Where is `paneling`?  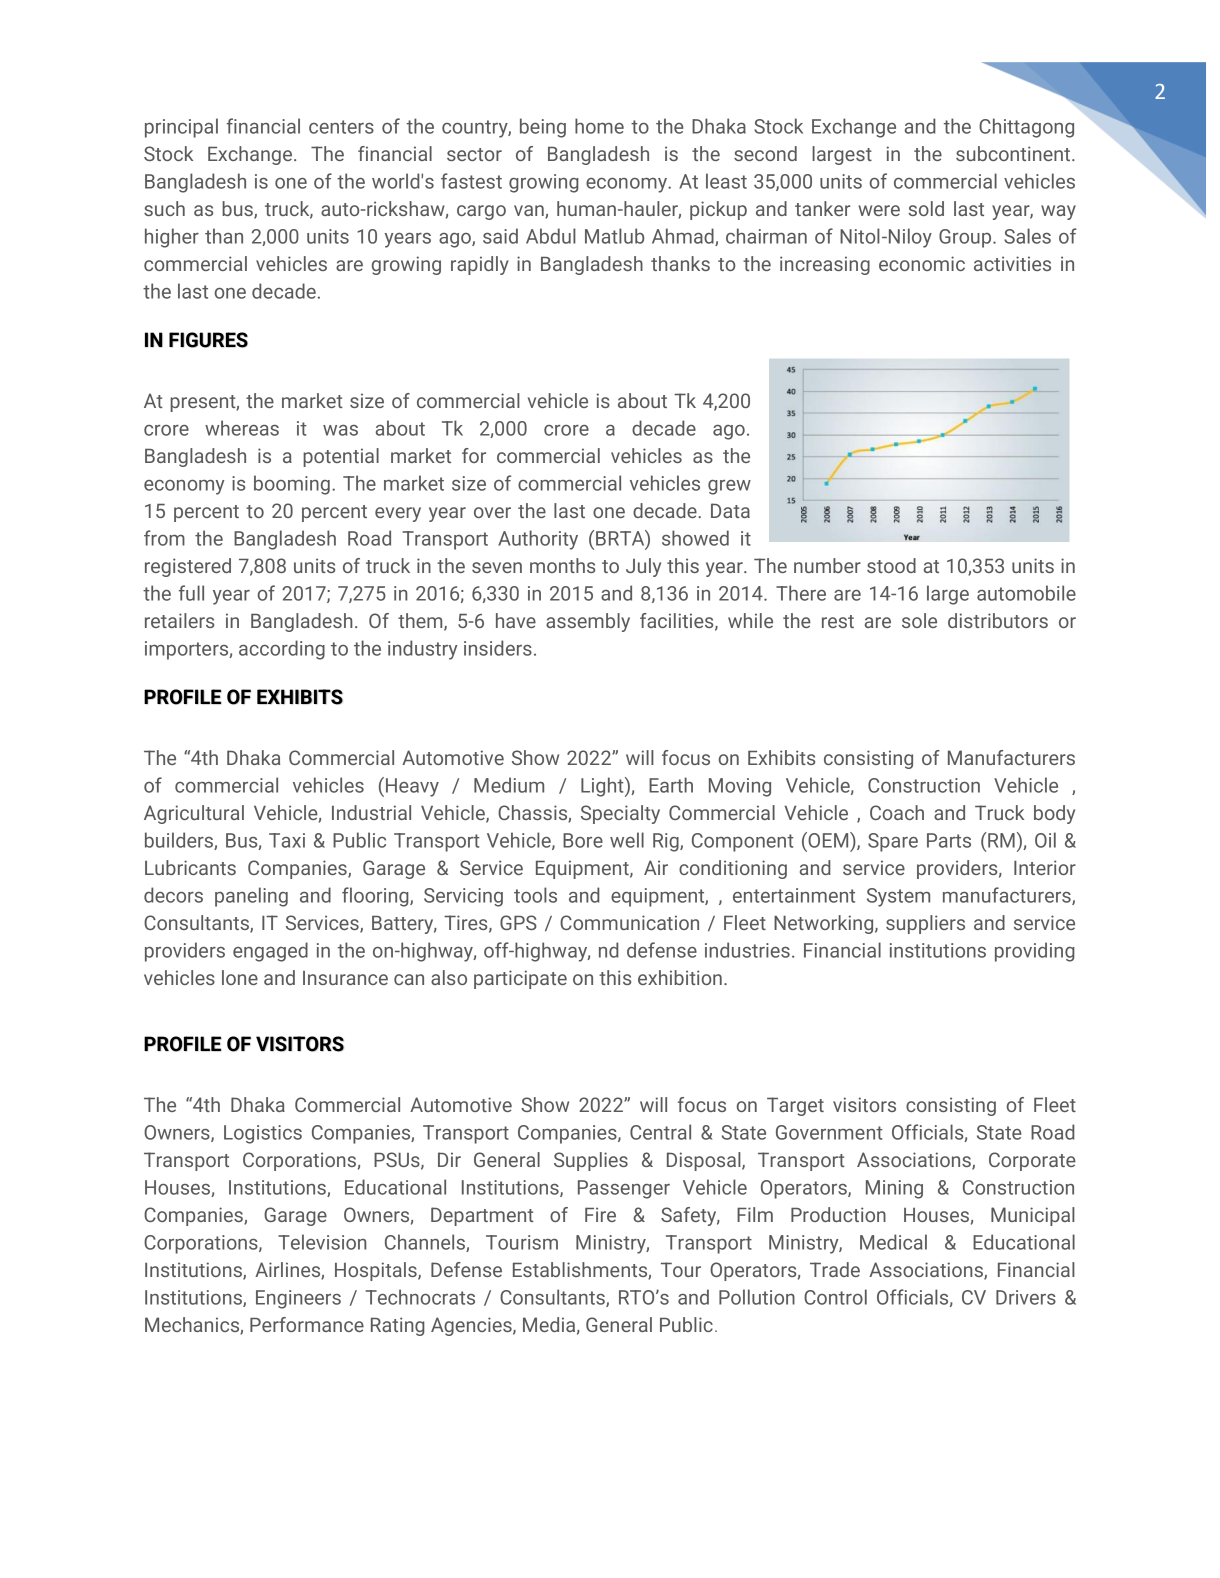 paneling is located at coordinates (251, 897).
